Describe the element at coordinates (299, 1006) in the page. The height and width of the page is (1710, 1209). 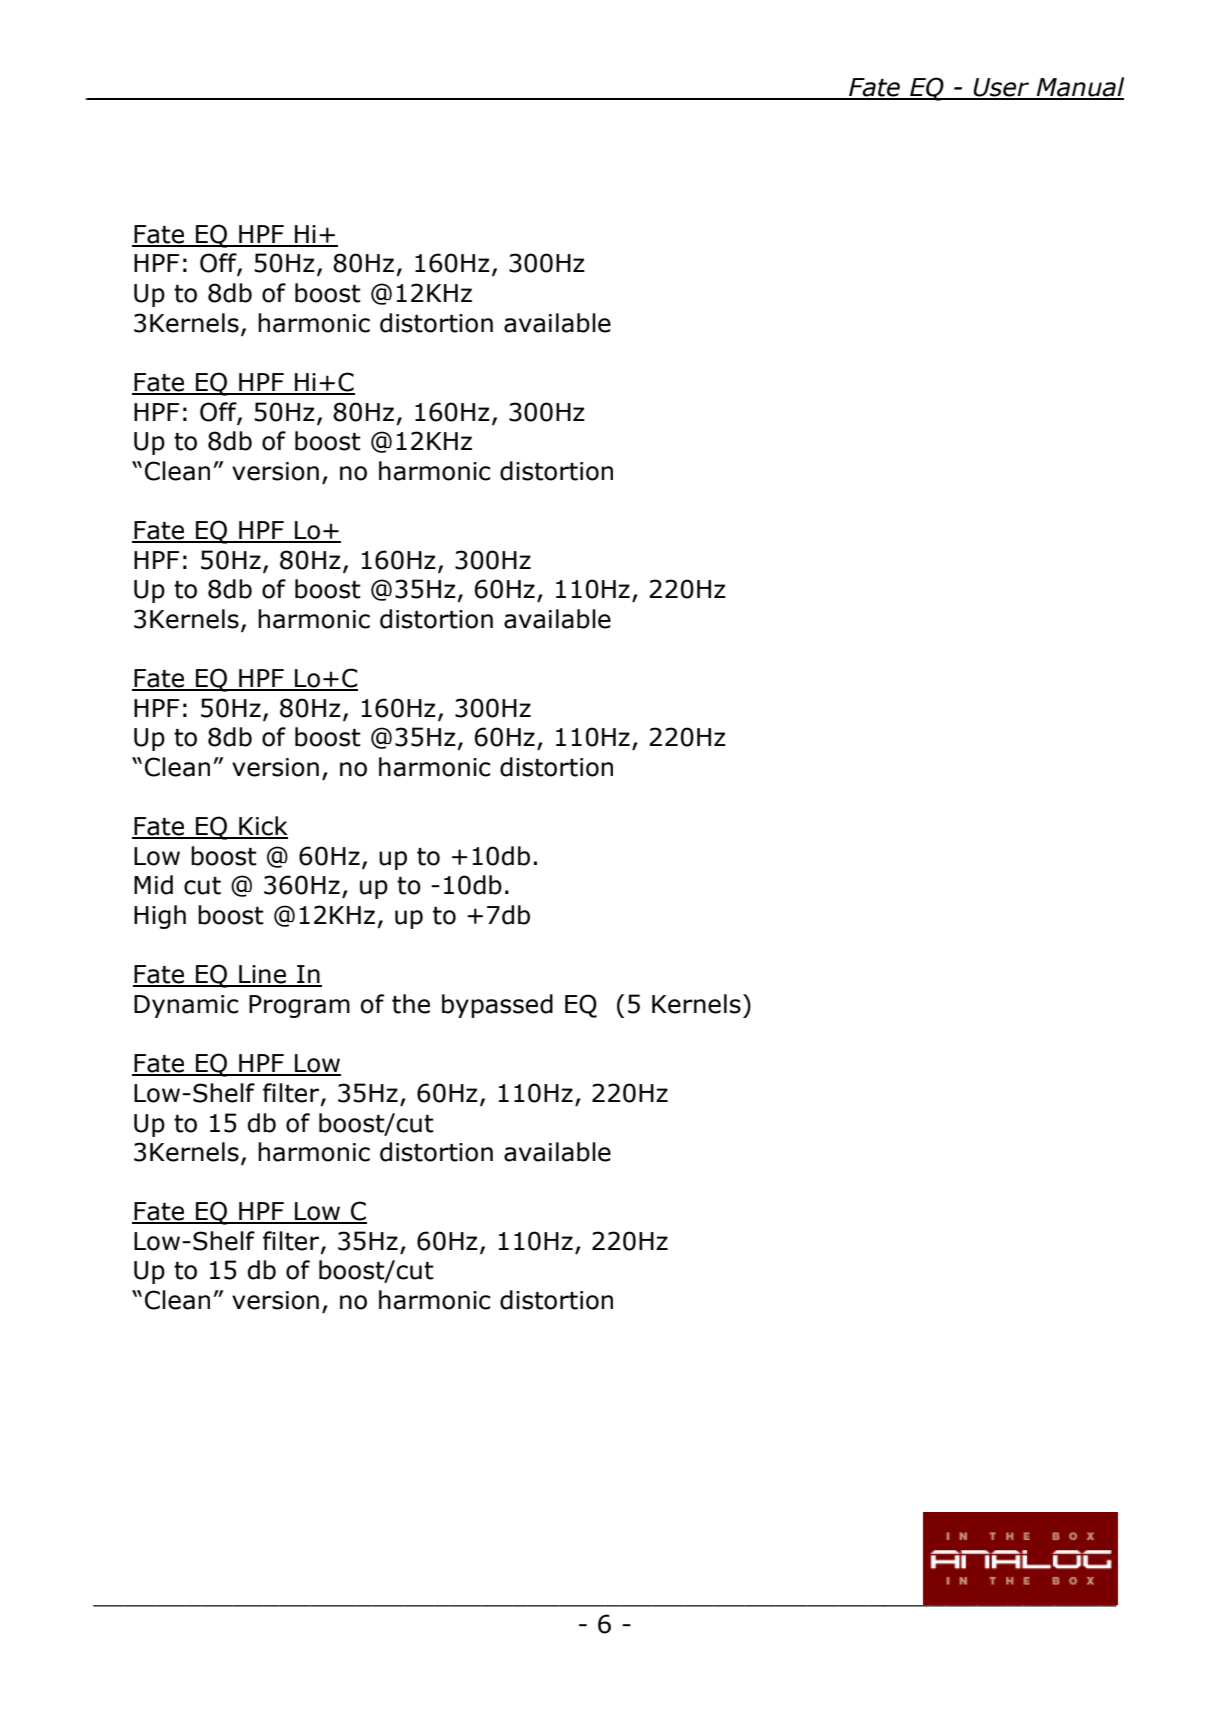
I see `Program` at that location.
